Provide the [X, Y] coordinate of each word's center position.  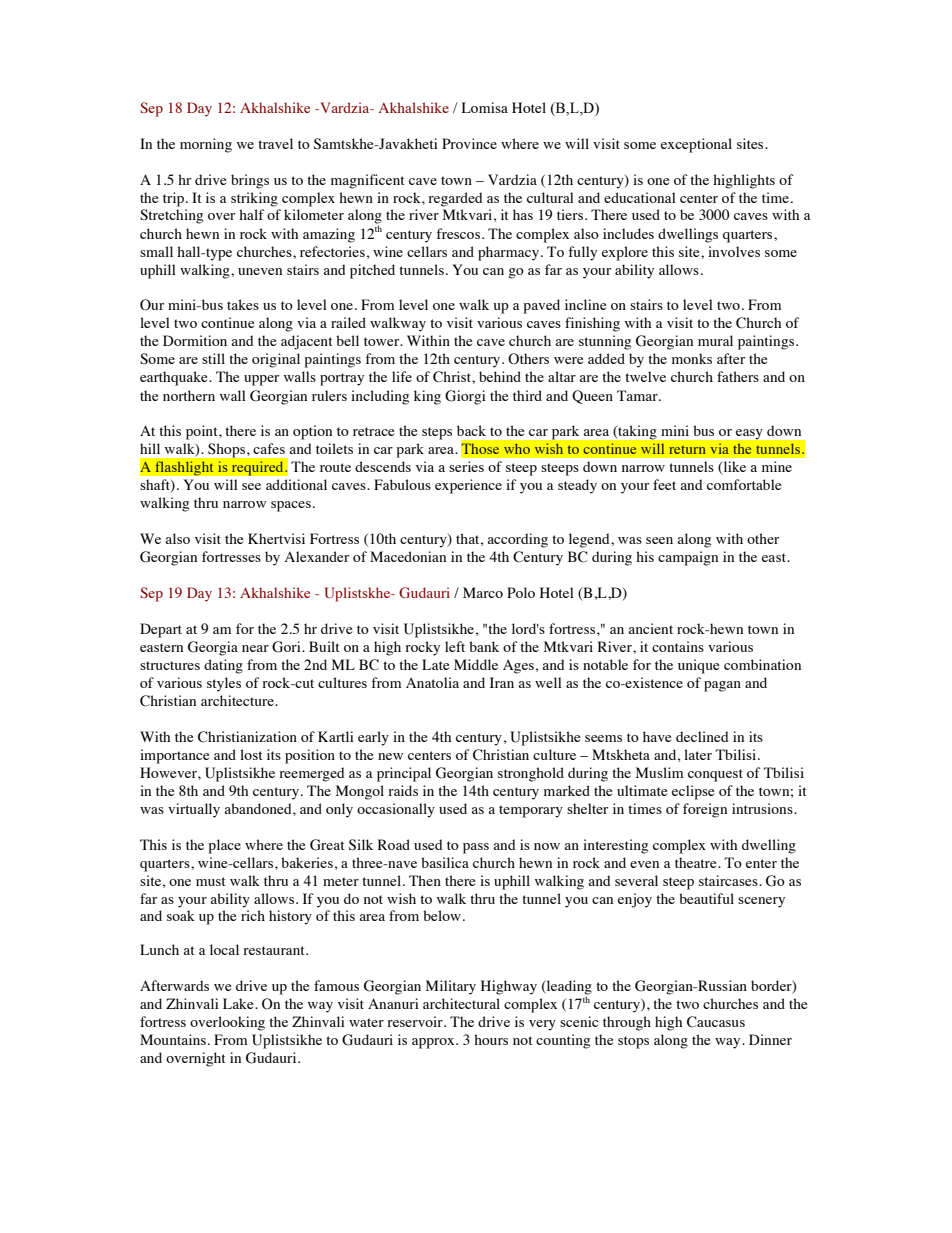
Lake [239, 1003]
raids [403, 790]
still [213, 358]
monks [692, 358]
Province [469, 143]
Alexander [317, 556]
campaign [688, 558]
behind [500, 376]
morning [206, 145]
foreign [705, 810]
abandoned [259, 808]
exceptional [696, 145]
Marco [483, 592]
